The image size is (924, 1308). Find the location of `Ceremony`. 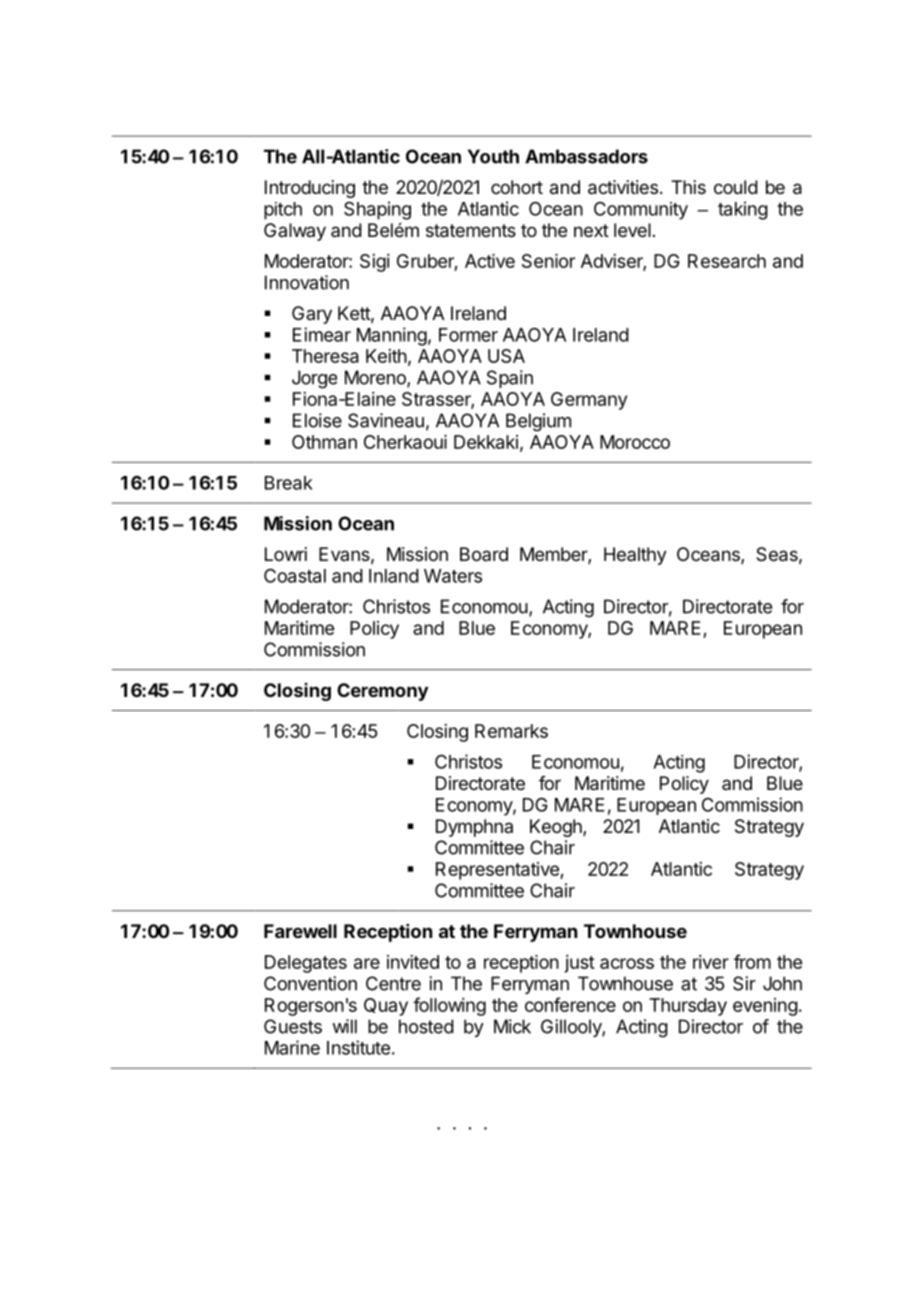

Ceremony is located at coordinates (382, 692).
